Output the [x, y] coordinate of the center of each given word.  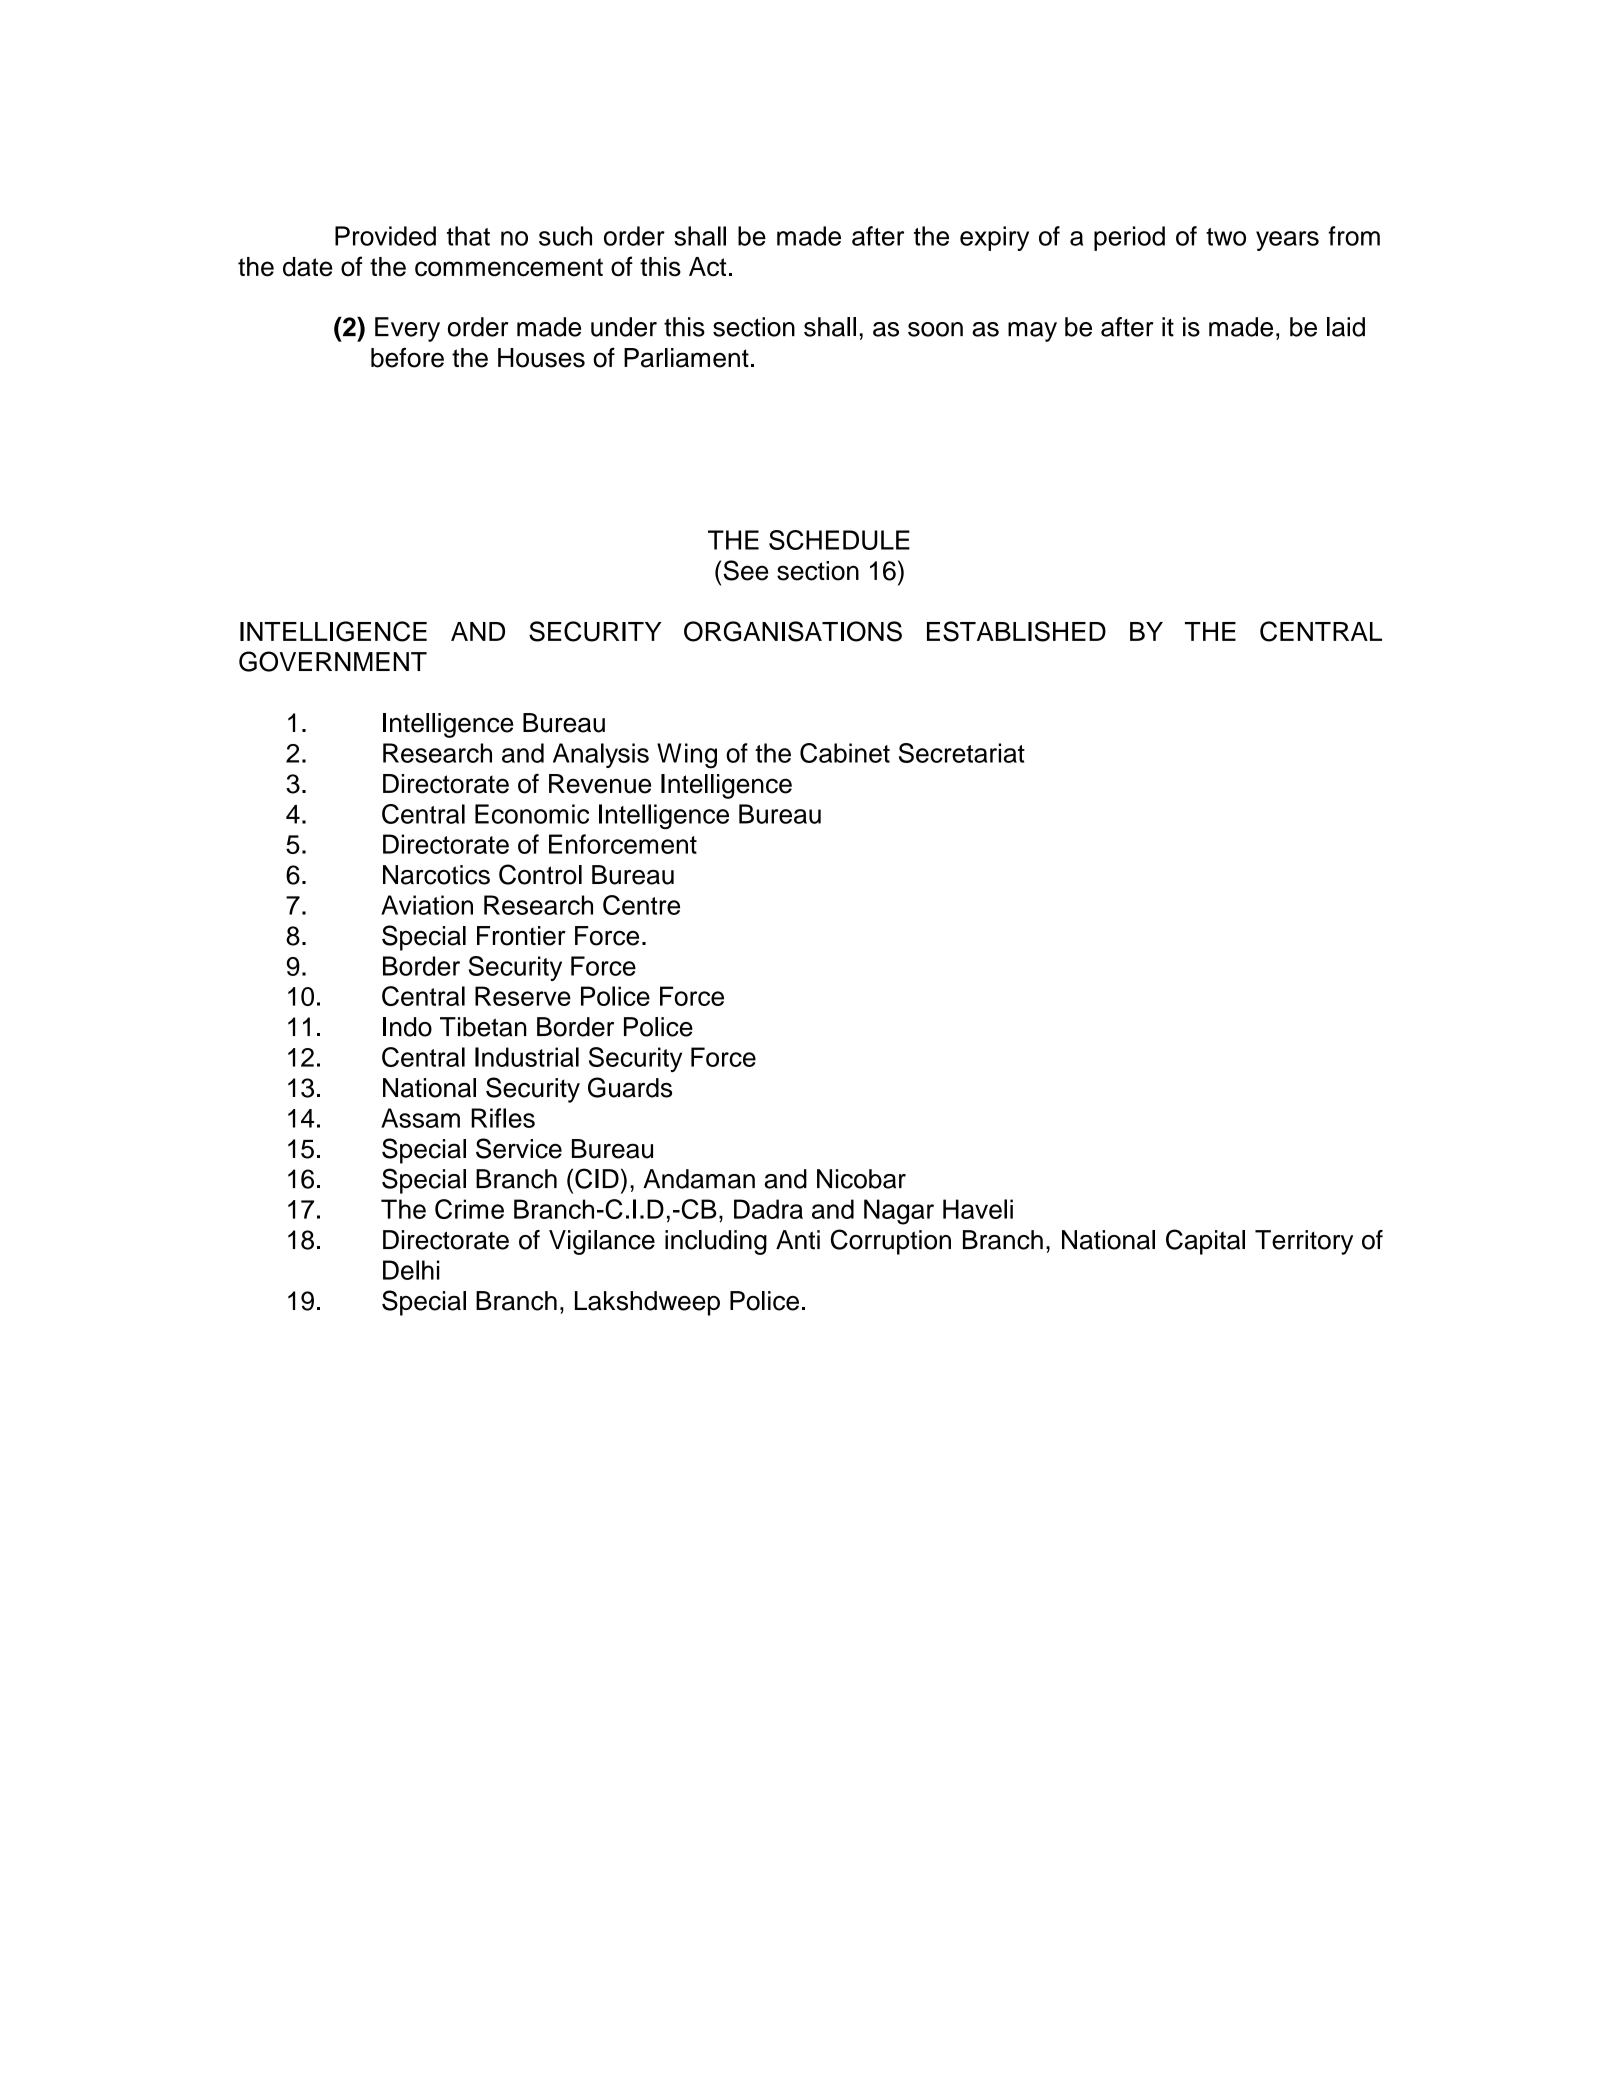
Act [707, 267]
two [1226, 237]
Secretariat [962, 753]
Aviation [427, 905]
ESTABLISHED [1016, 631]
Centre [641, 905]
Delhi [411, 1270]
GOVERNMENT [333, 661]
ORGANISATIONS [793, 631]
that [468, 236]
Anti [798, 1240]
